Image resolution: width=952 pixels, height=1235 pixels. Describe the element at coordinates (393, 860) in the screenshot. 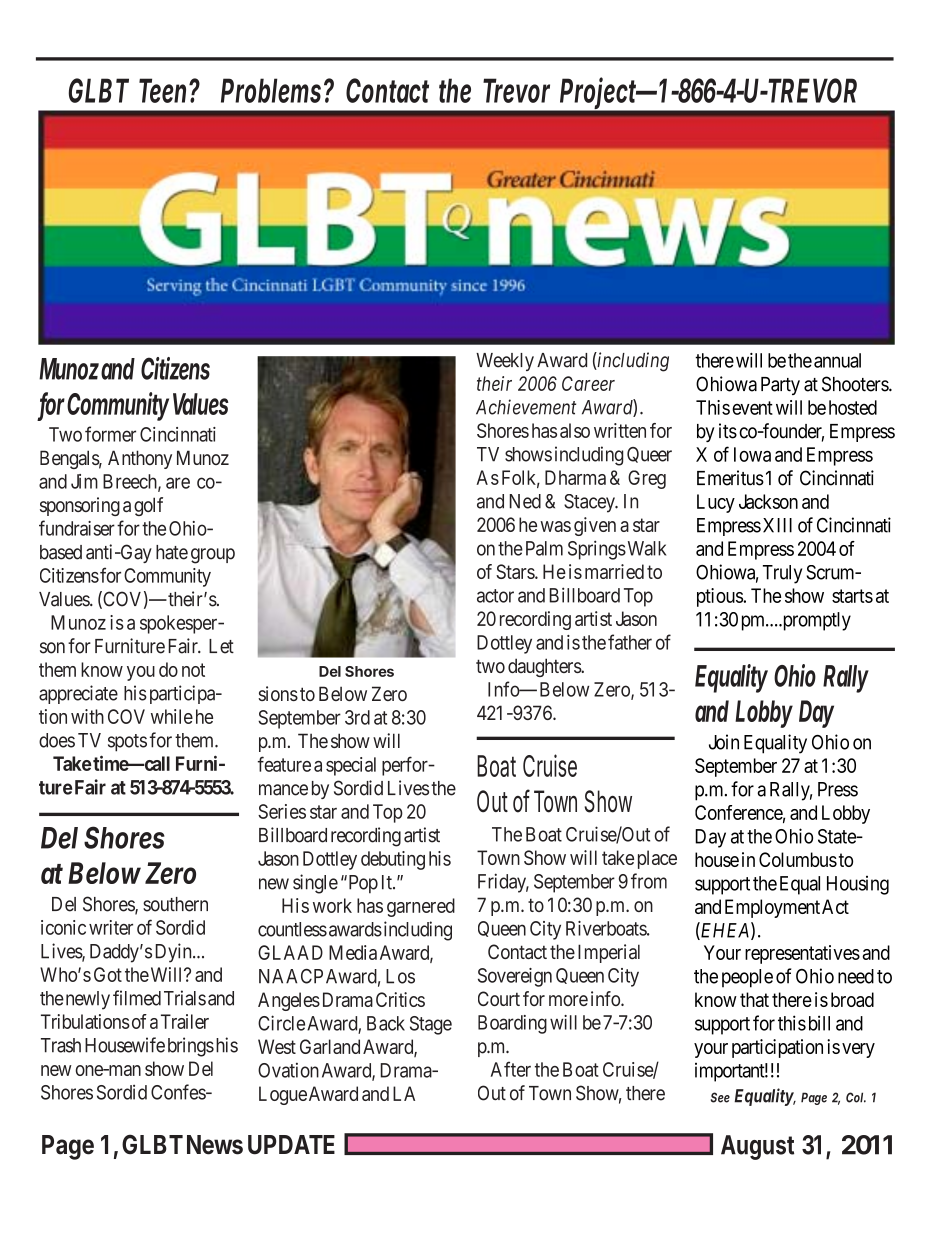

I see `debuting` at that location.
